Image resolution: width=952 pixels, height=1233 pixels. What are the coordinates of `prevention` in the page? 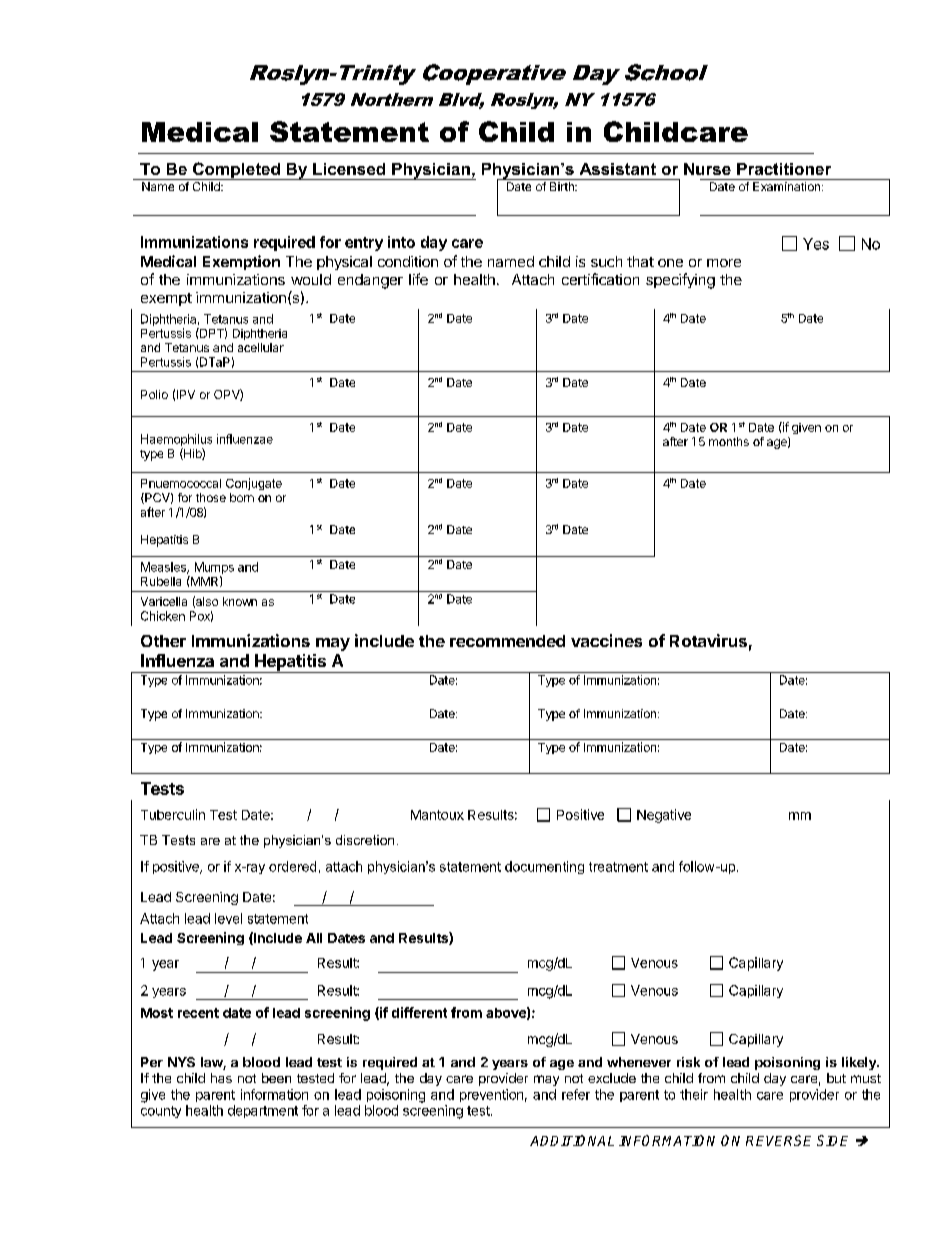 It's located at (491, 1095).
